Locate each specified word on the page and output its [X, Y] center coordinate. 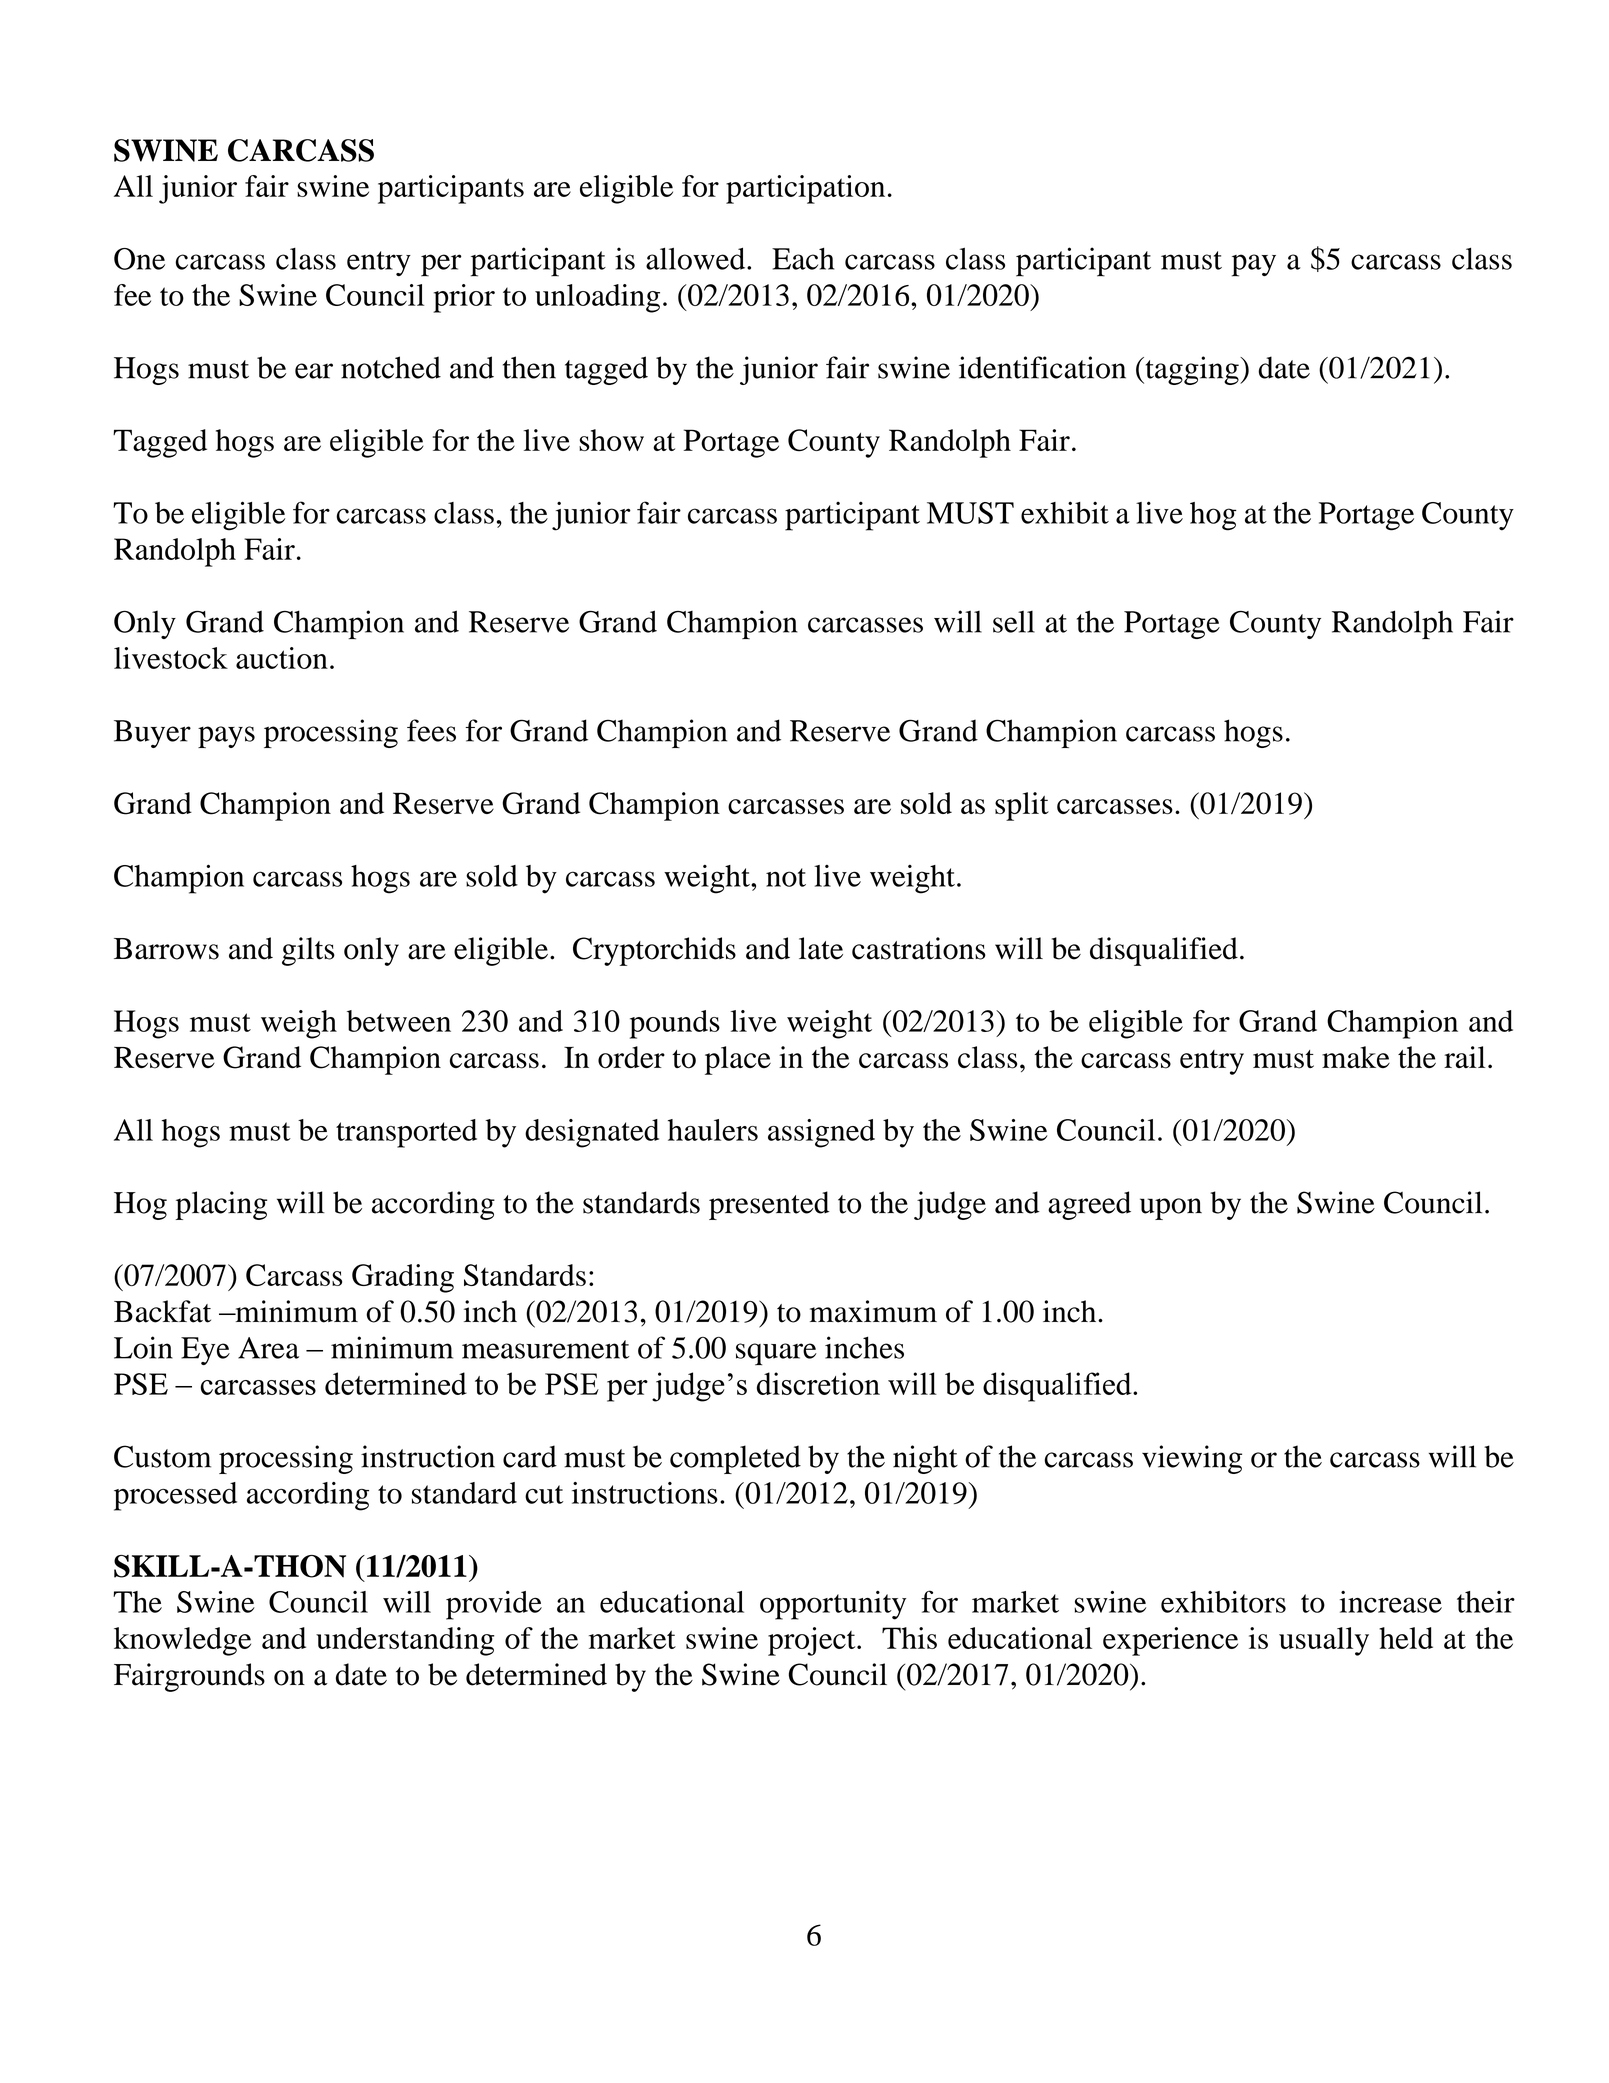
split [1022, 806]
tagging [1192, 370]
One [139, 259]
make [1356, 1057]
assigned [821, 1133]
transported [406, 1133]
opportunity [833, 1605]
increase [1391, 1602]
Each [803, 259]
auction [282, 658]
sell [1014, 622]
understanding [405, 1641]
